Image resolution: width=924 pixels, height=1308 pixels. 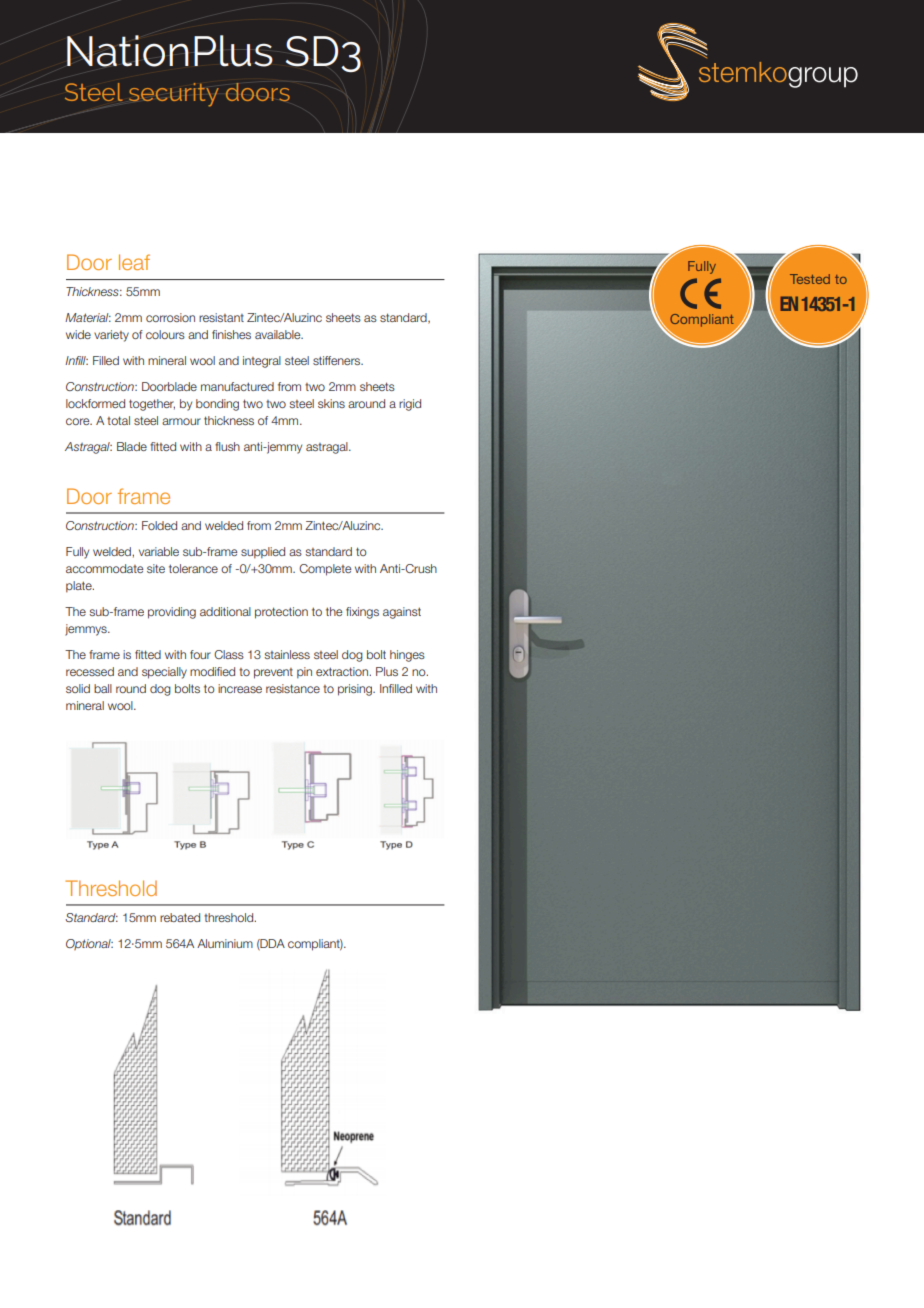 What do you see at coordinates (810, 279) in the screenshot?
I see `Tested` at bounding box center [810, 279].
